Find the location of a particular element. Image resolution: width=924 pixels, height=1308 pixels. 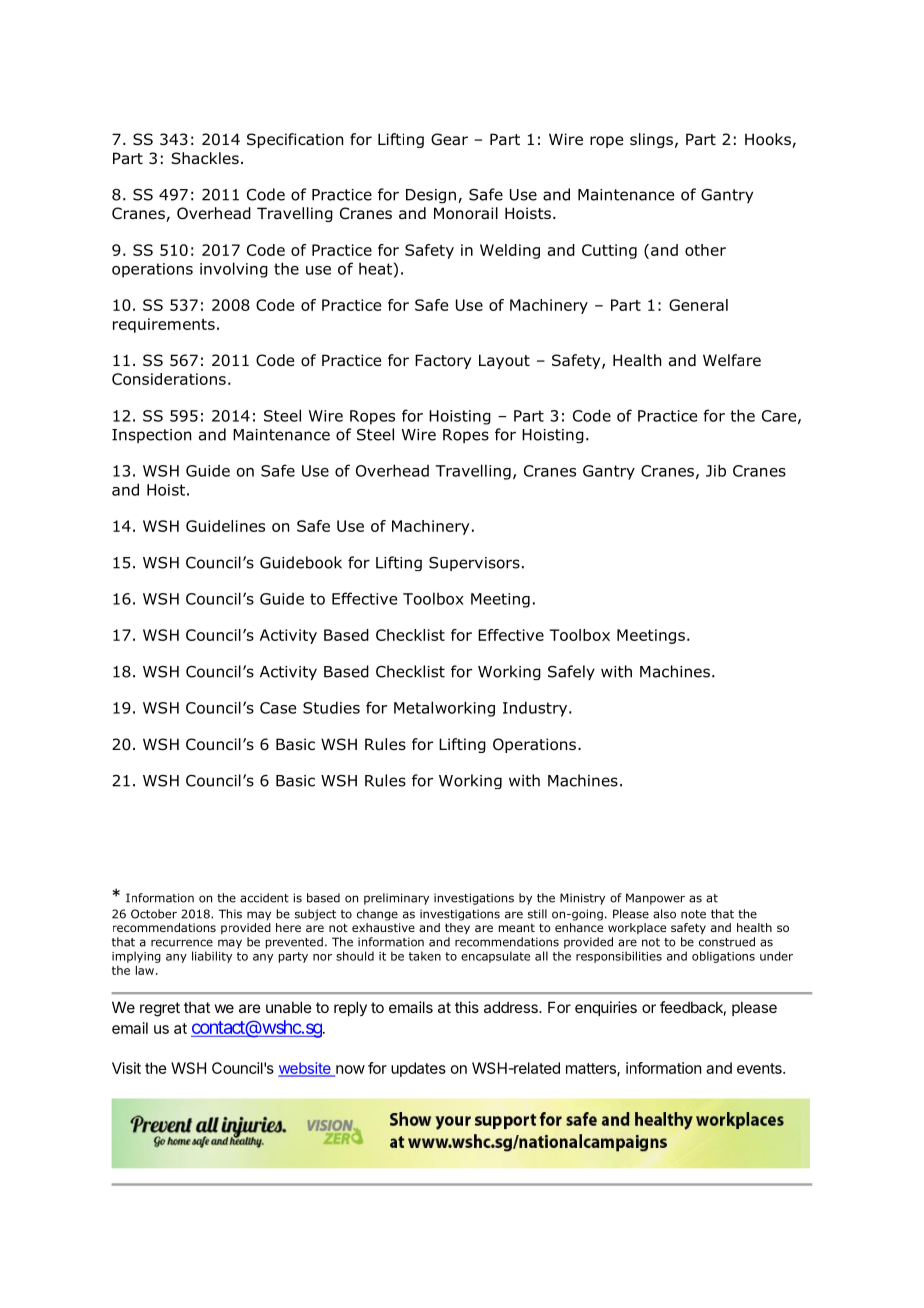

Inspection is located at coordinates (151, 436).
